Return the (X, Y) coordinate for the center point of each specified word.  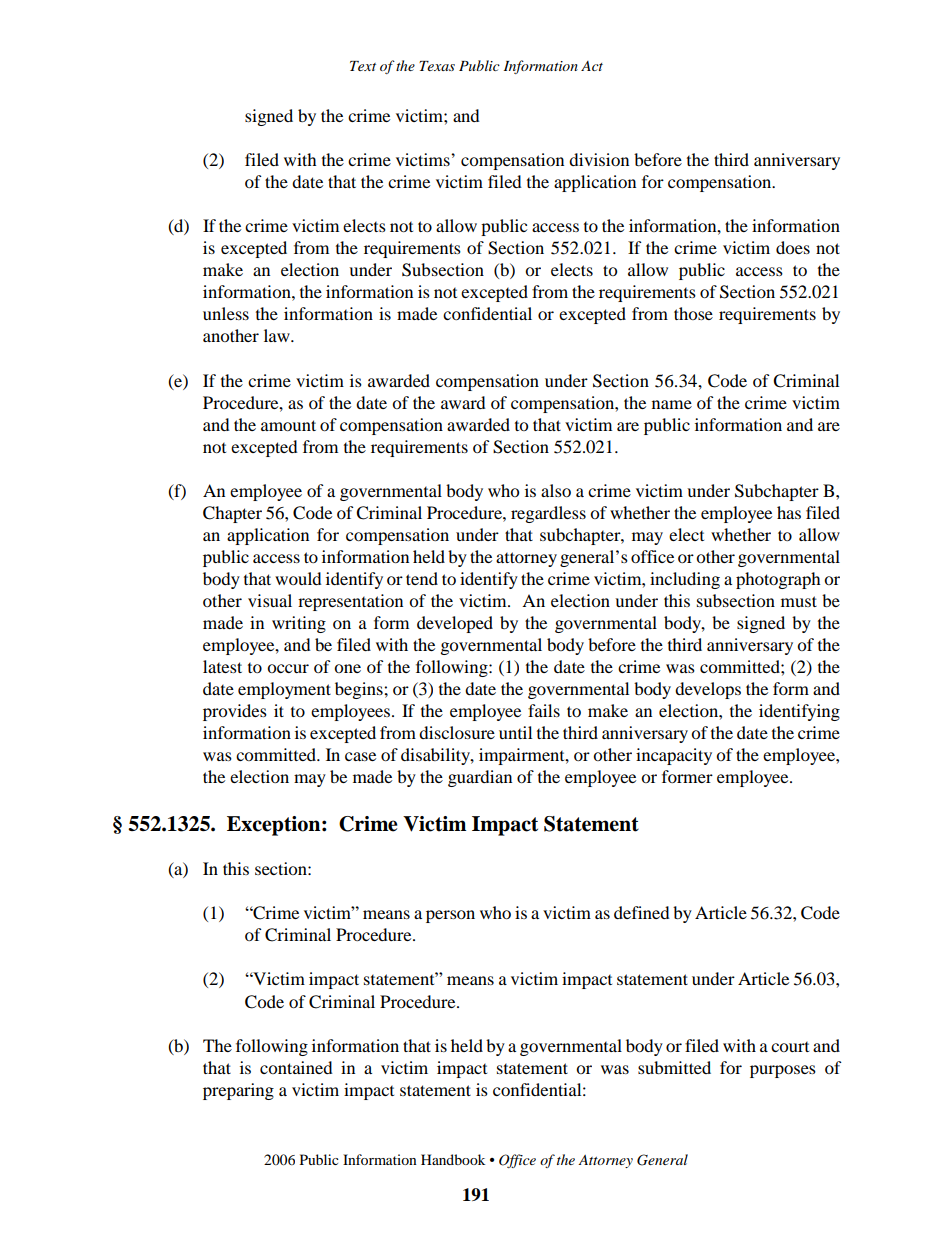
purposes (783, 1071)
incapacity (674, 756)
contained (296, 1067)
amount (288, 425)
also (556, 490)
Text (363, 66)
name (672, 404)
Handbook (453, 1159)
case (360, 756)
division (599, 159)
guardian (480, 778)
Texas (437, 66)
